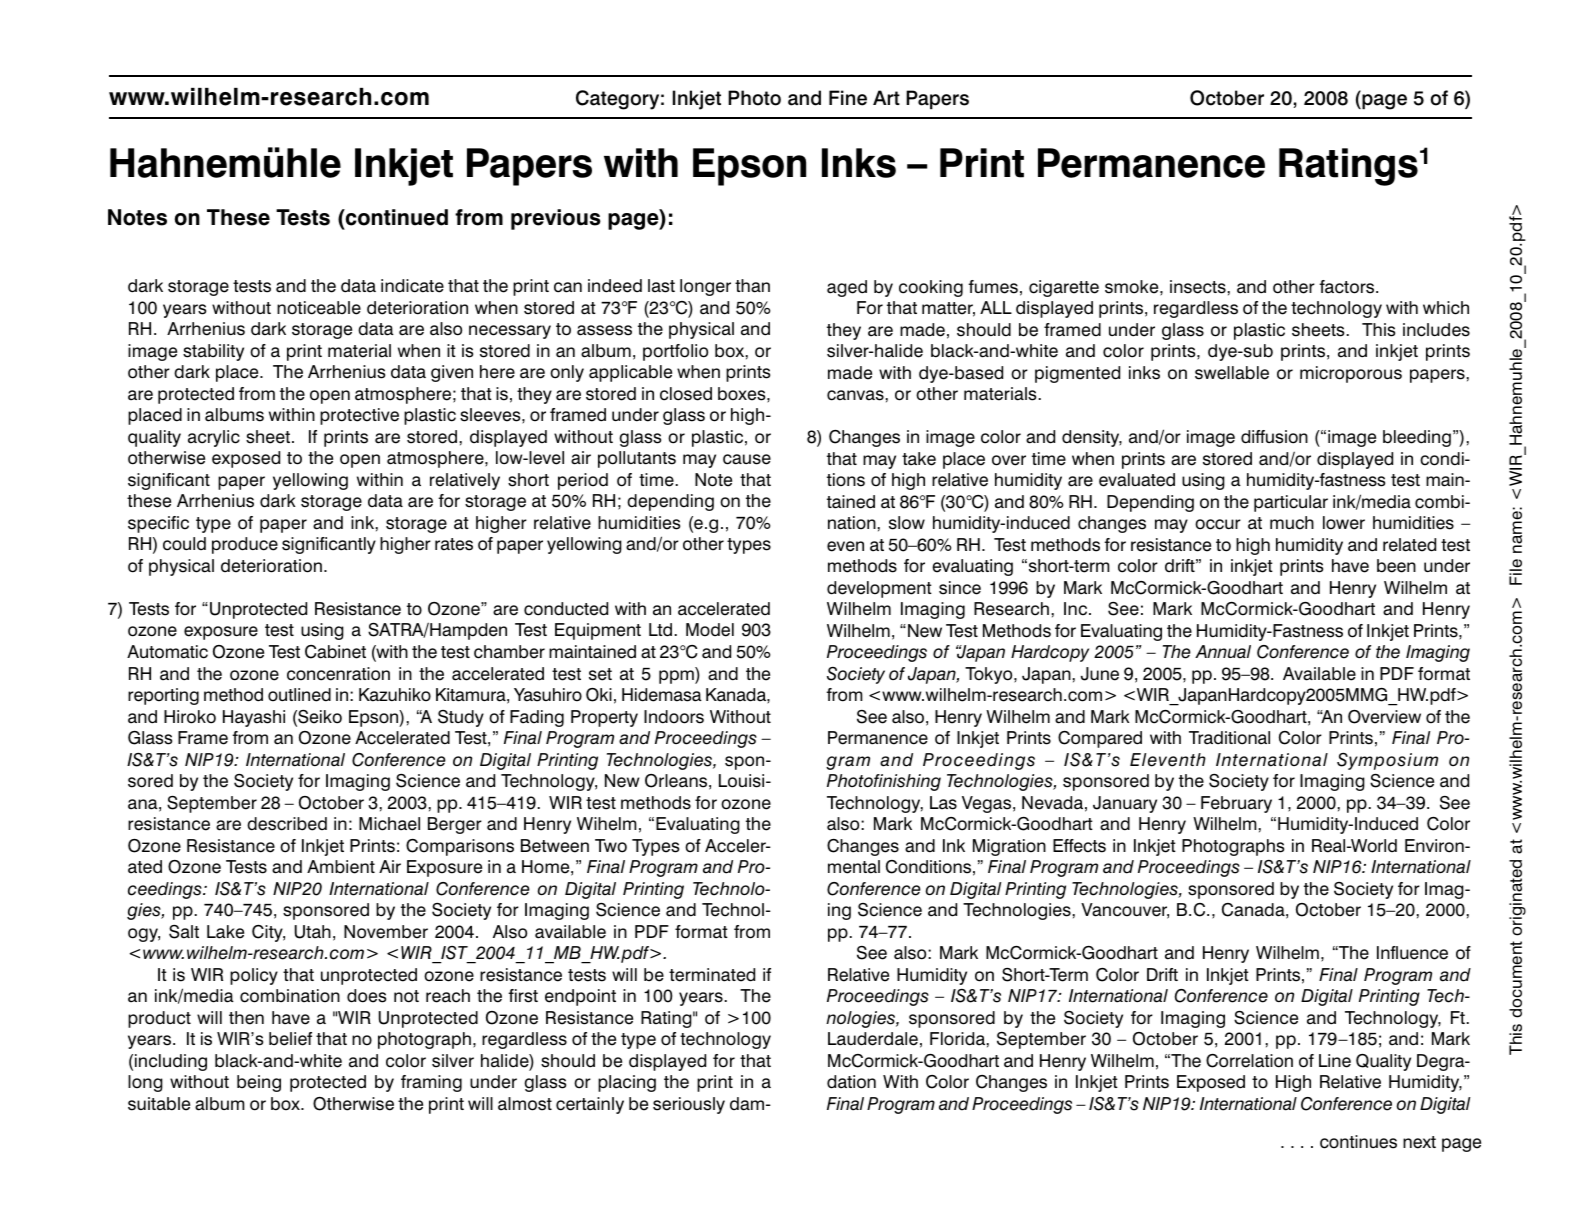 The image size is (1578, 1219). What do you see at coordinates (359, 416) in the image?
I see `protective` at bounding box center [359, 416].
